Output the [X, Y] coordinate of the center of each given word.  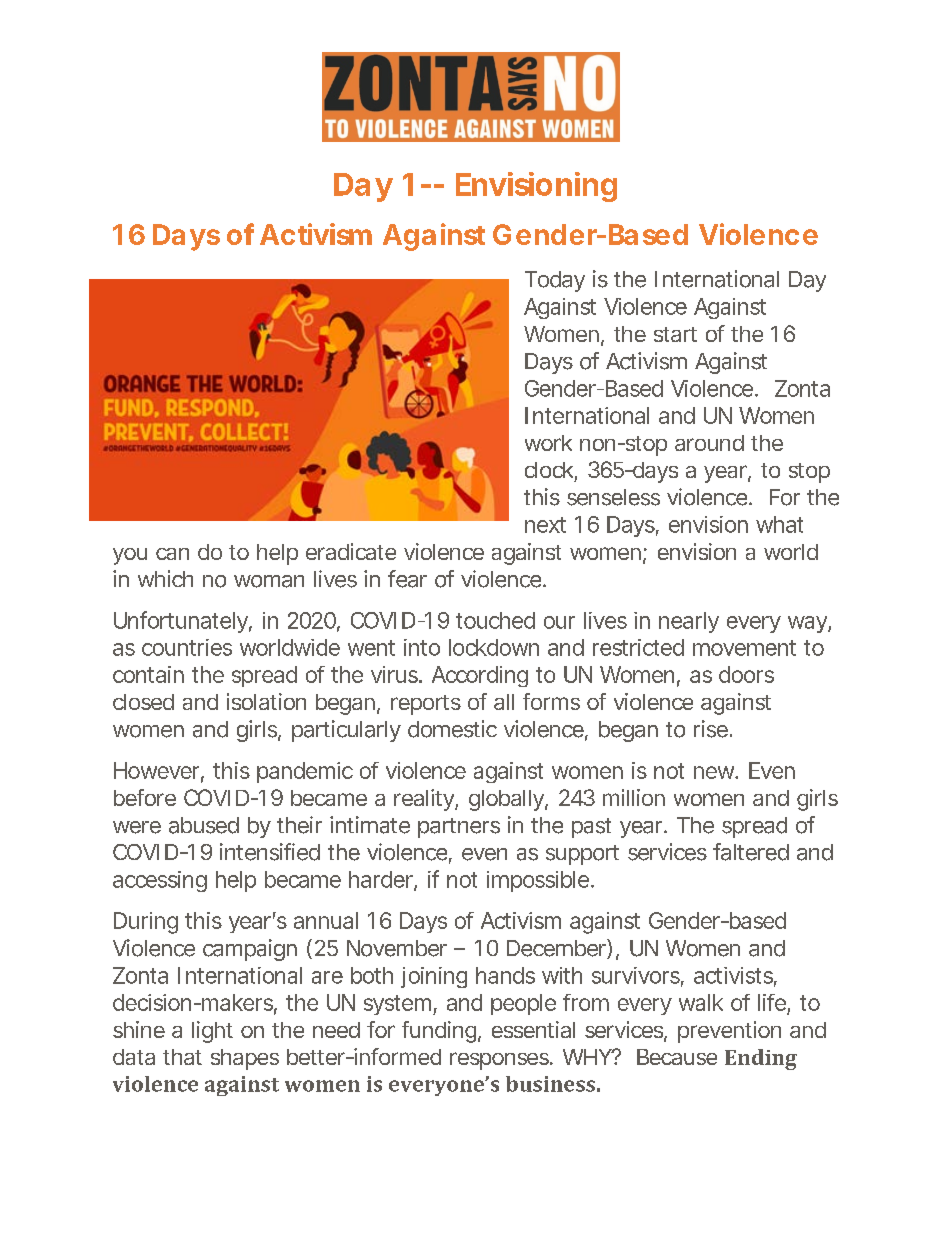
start [675, 334]
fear [407, 579]
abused [204, 825]
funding [439, 1032]
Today [555, 281]
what [779, 524]
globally [507, 800]
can [172, 554]
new [716, 772]
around [709, 443]
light [212, 1032]
